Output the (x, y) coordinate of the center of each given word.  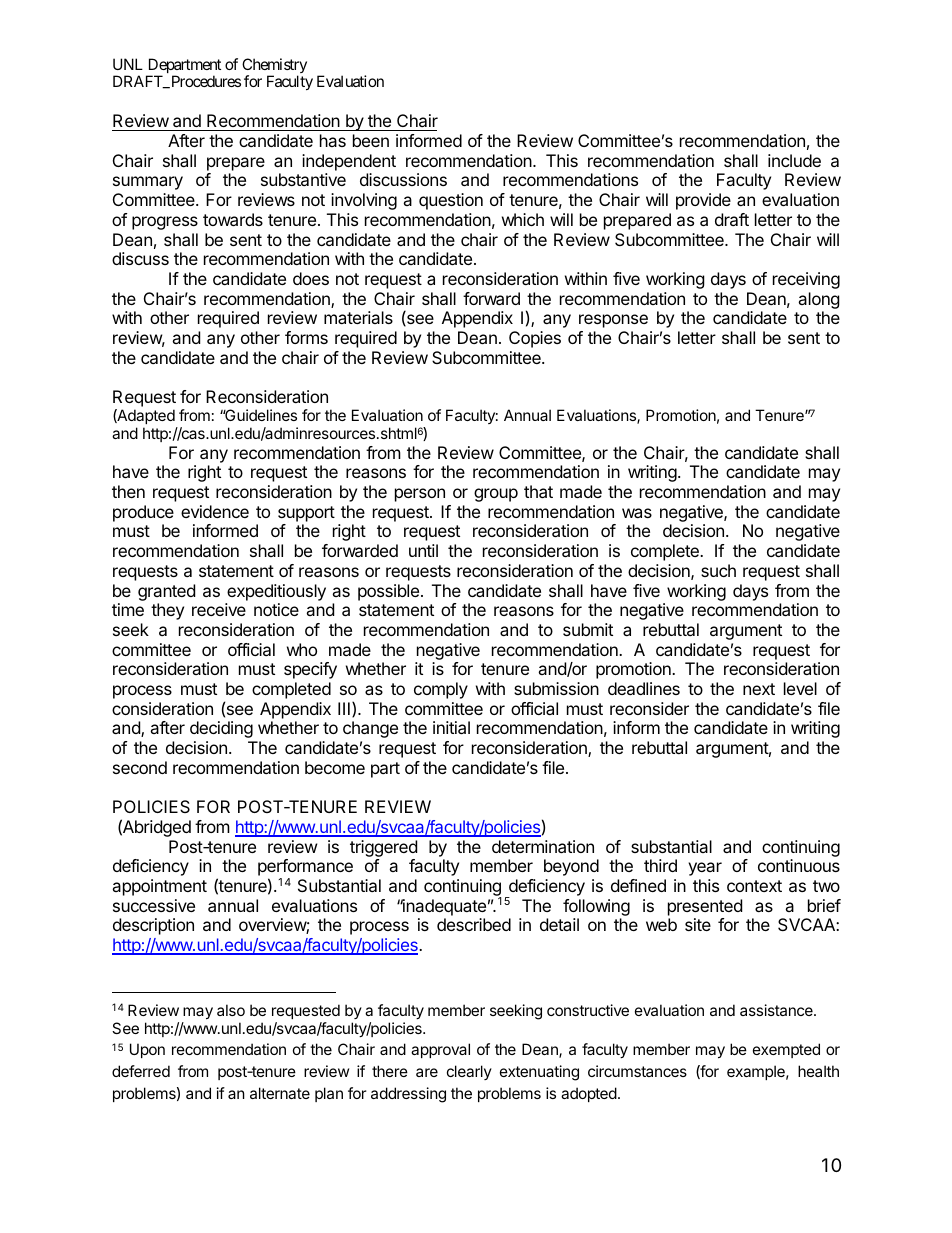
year (705, 869)
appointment (159, 887)
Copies (535, 339)
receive (219, 609)
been (371, 140)
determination (543, 846)
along (819, 300)
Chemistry (274, 67)
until (423, 550)
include (794, 160)
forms (306, 337)
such (718, 570)
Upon (147, 1050)
